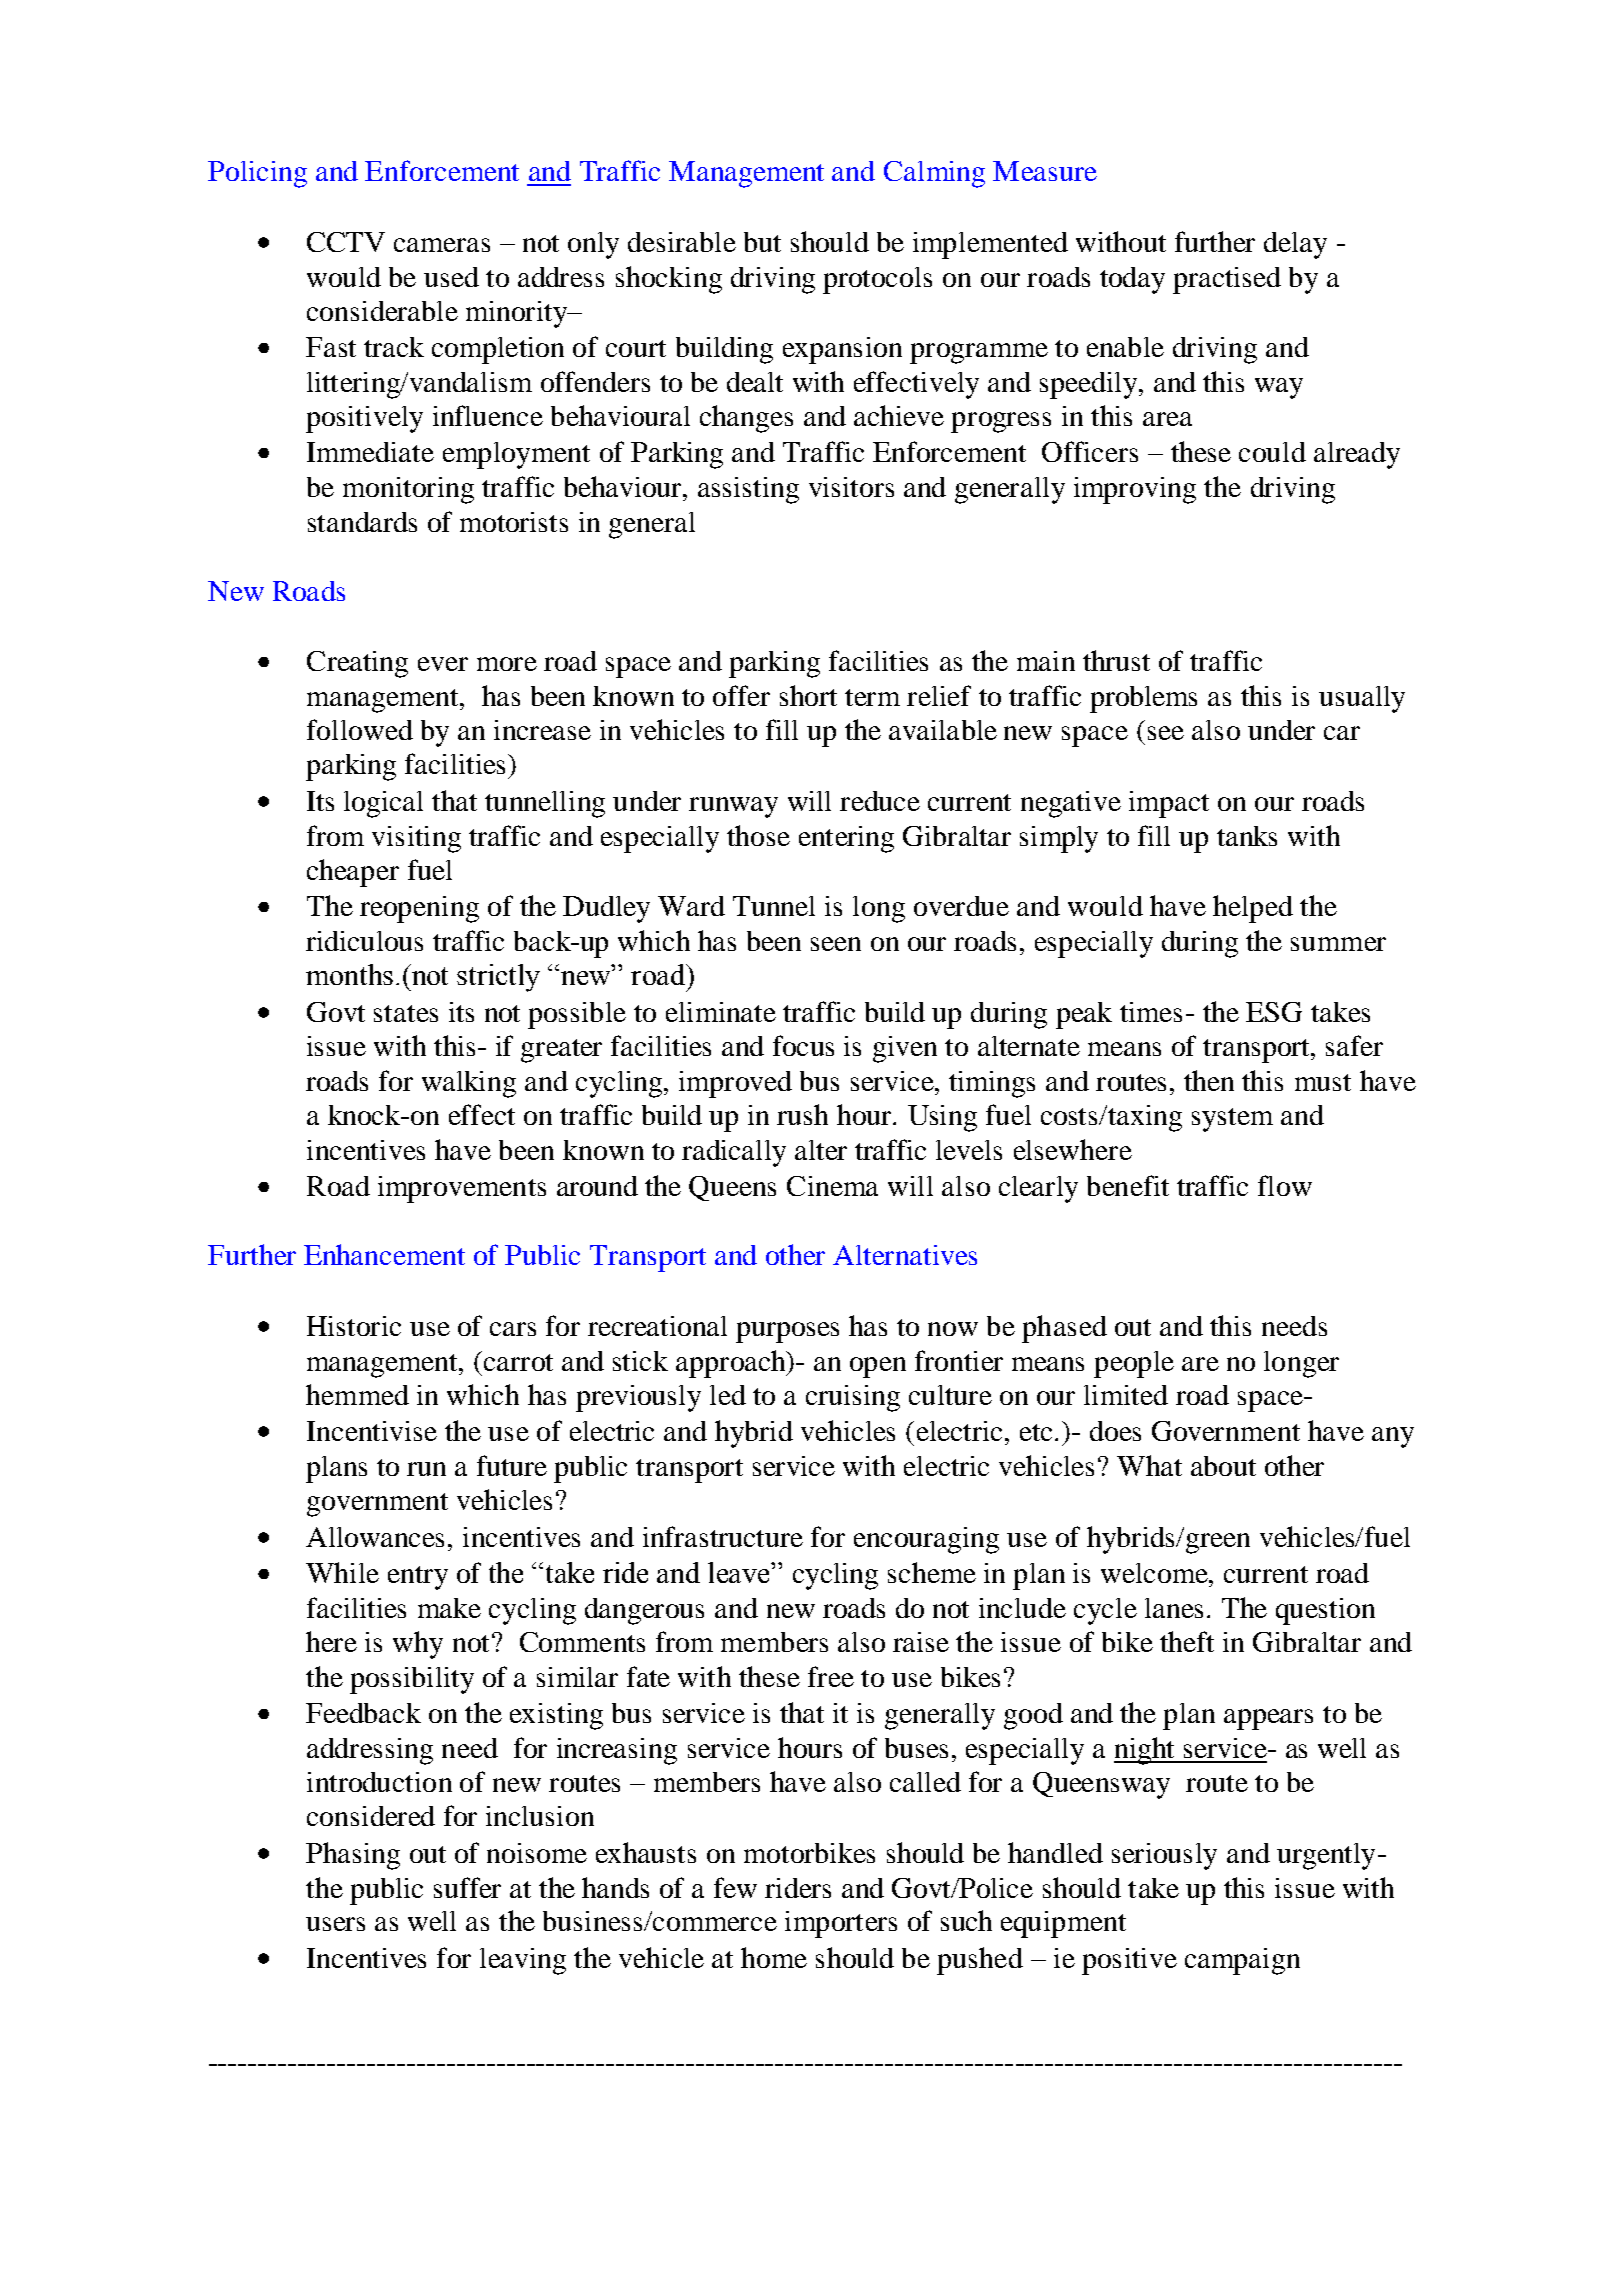  What do you see at coordinates (880, 801) in the screenshot?
I see `reduce` at bounding box center [880, 801].
